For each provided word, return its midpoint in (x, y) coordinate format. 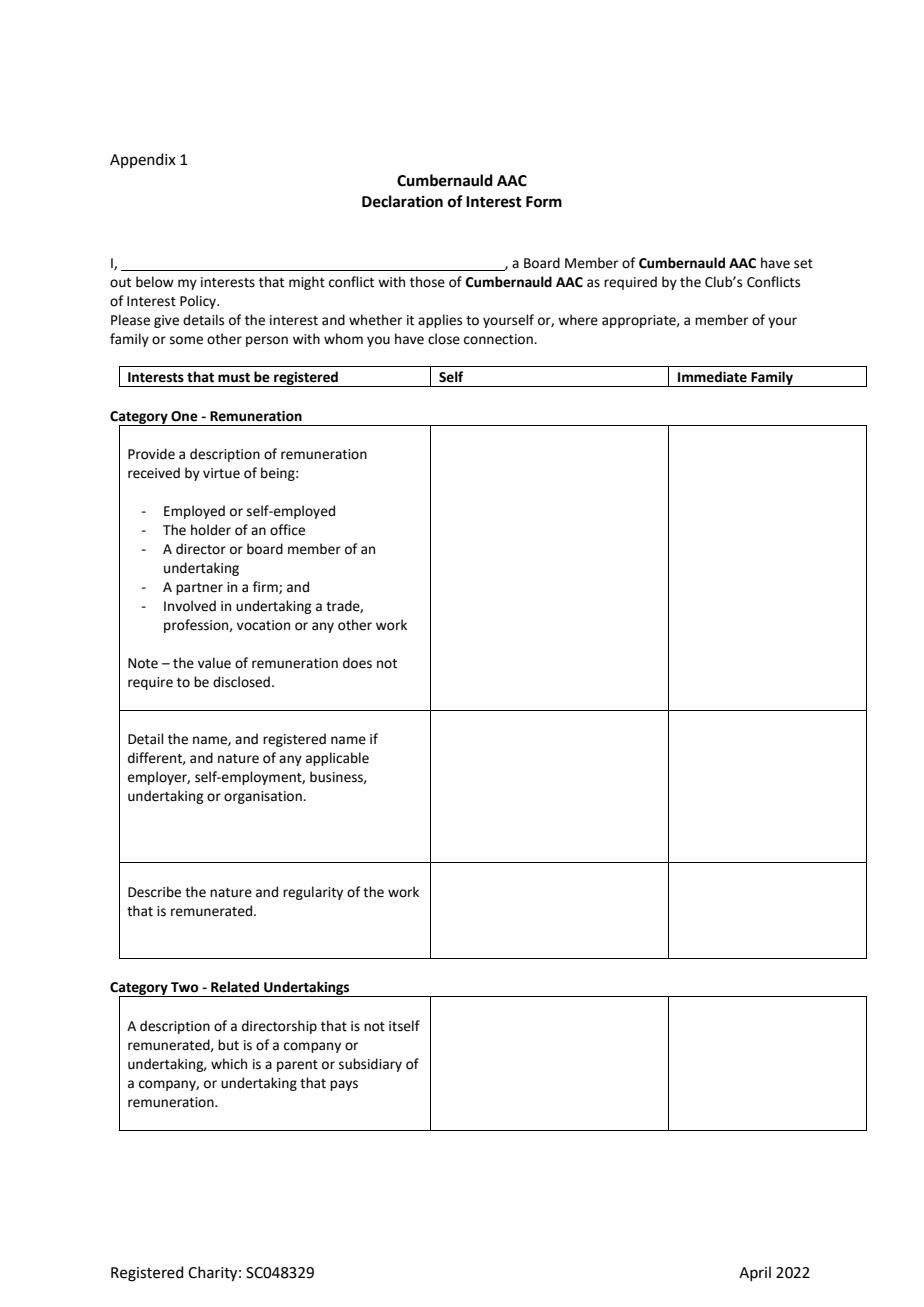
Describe (154, 892)
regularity (313, 893)
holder (211, 530)
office (287, 530)
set (803, 264)
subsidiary (370, 1065)
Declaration (402, 201)
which (229, 1064)
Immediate (712, 377)
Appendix (143, 160)
